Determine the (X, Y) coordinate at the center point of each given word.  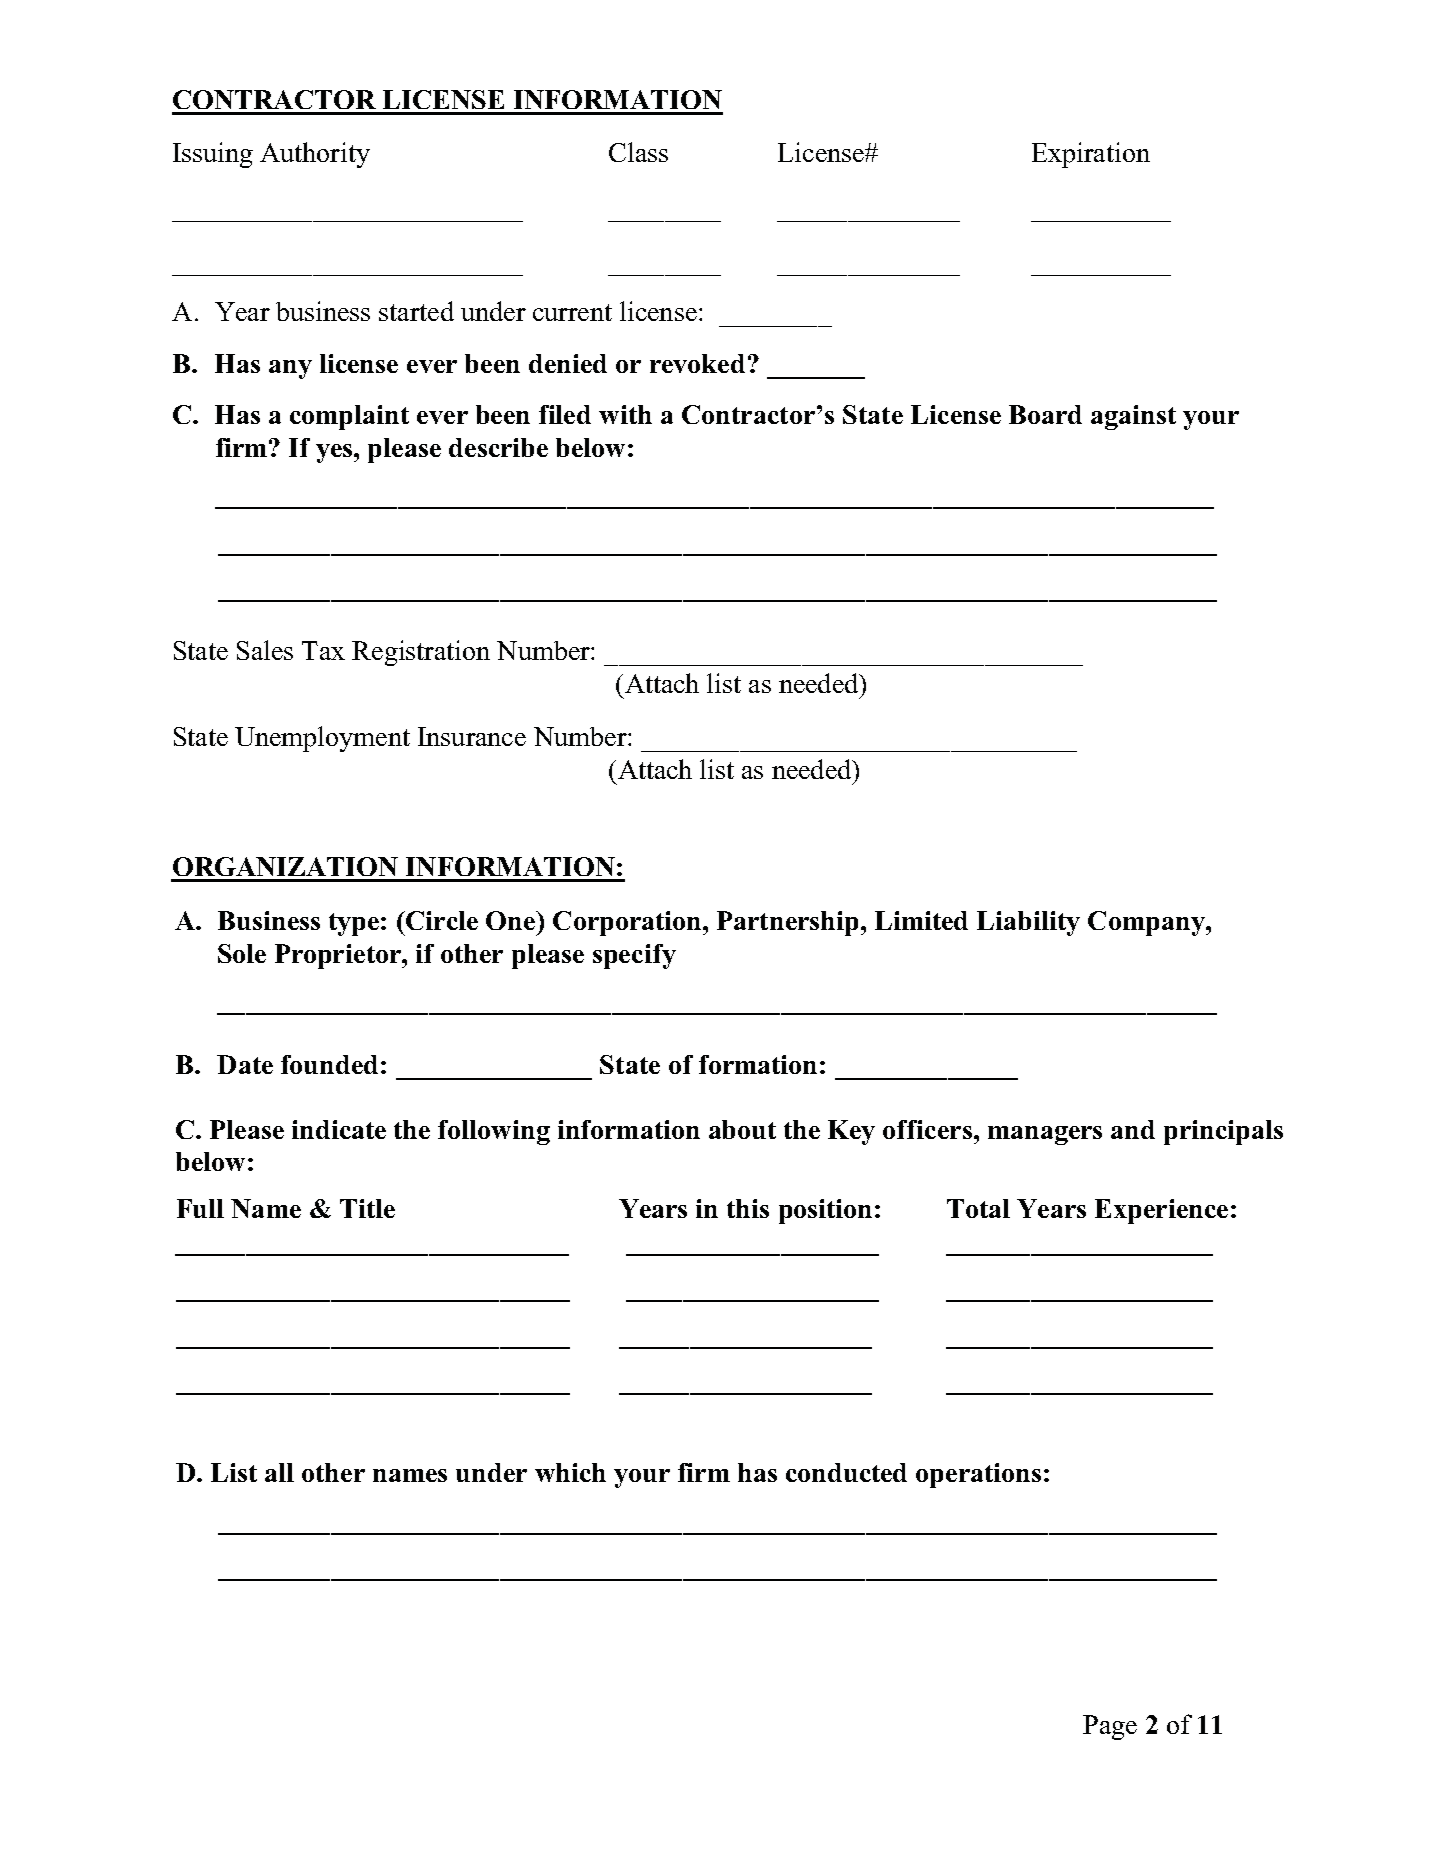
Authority (315, 155)
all (279, 1472)
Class (638, 152)
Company (1147, 923)
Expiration (1091, 155)
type (354, 924)
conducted (846, 1472)
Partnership (789, 923)
